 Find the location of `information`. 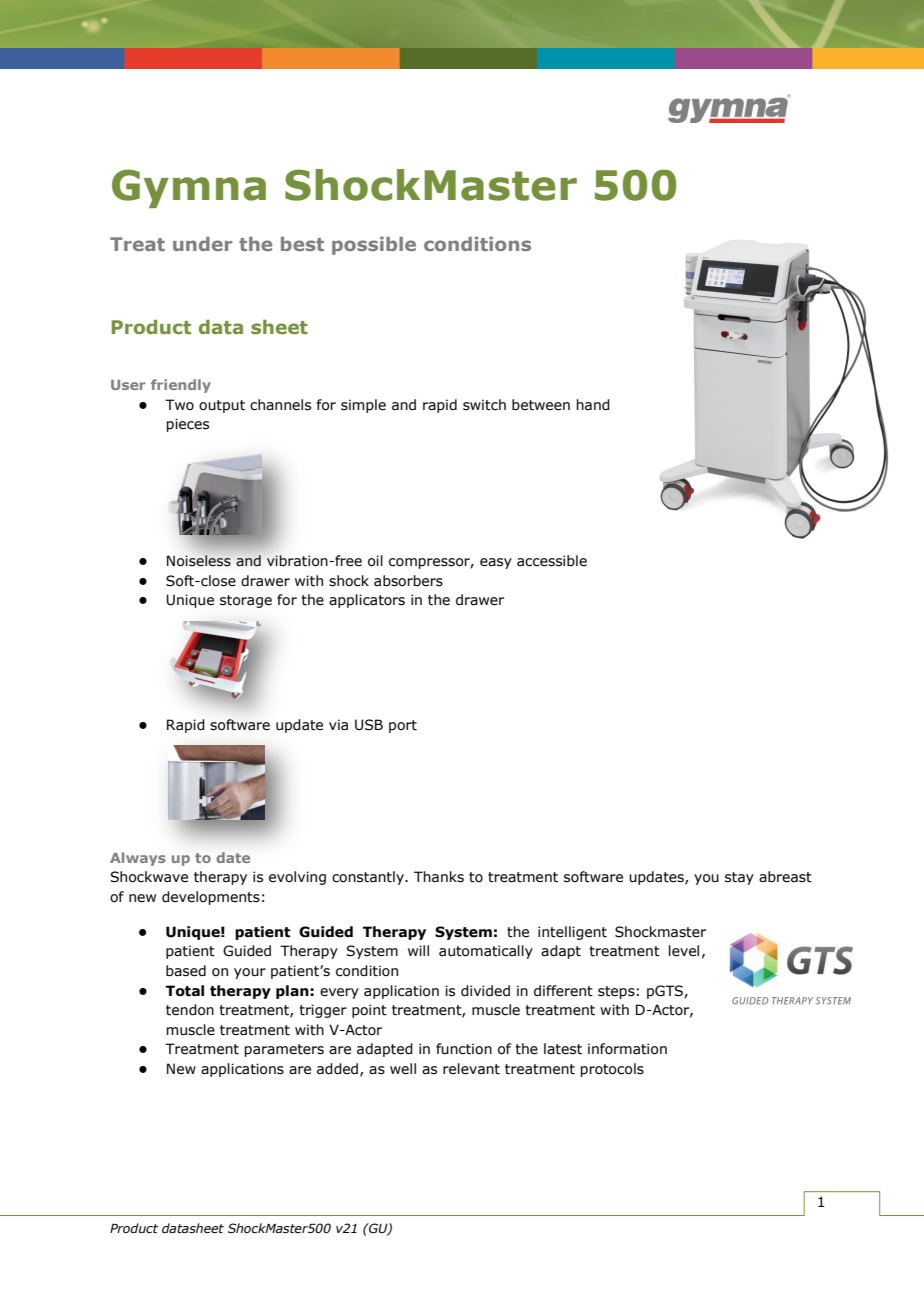

information is located at coordinates (627, 1049).
